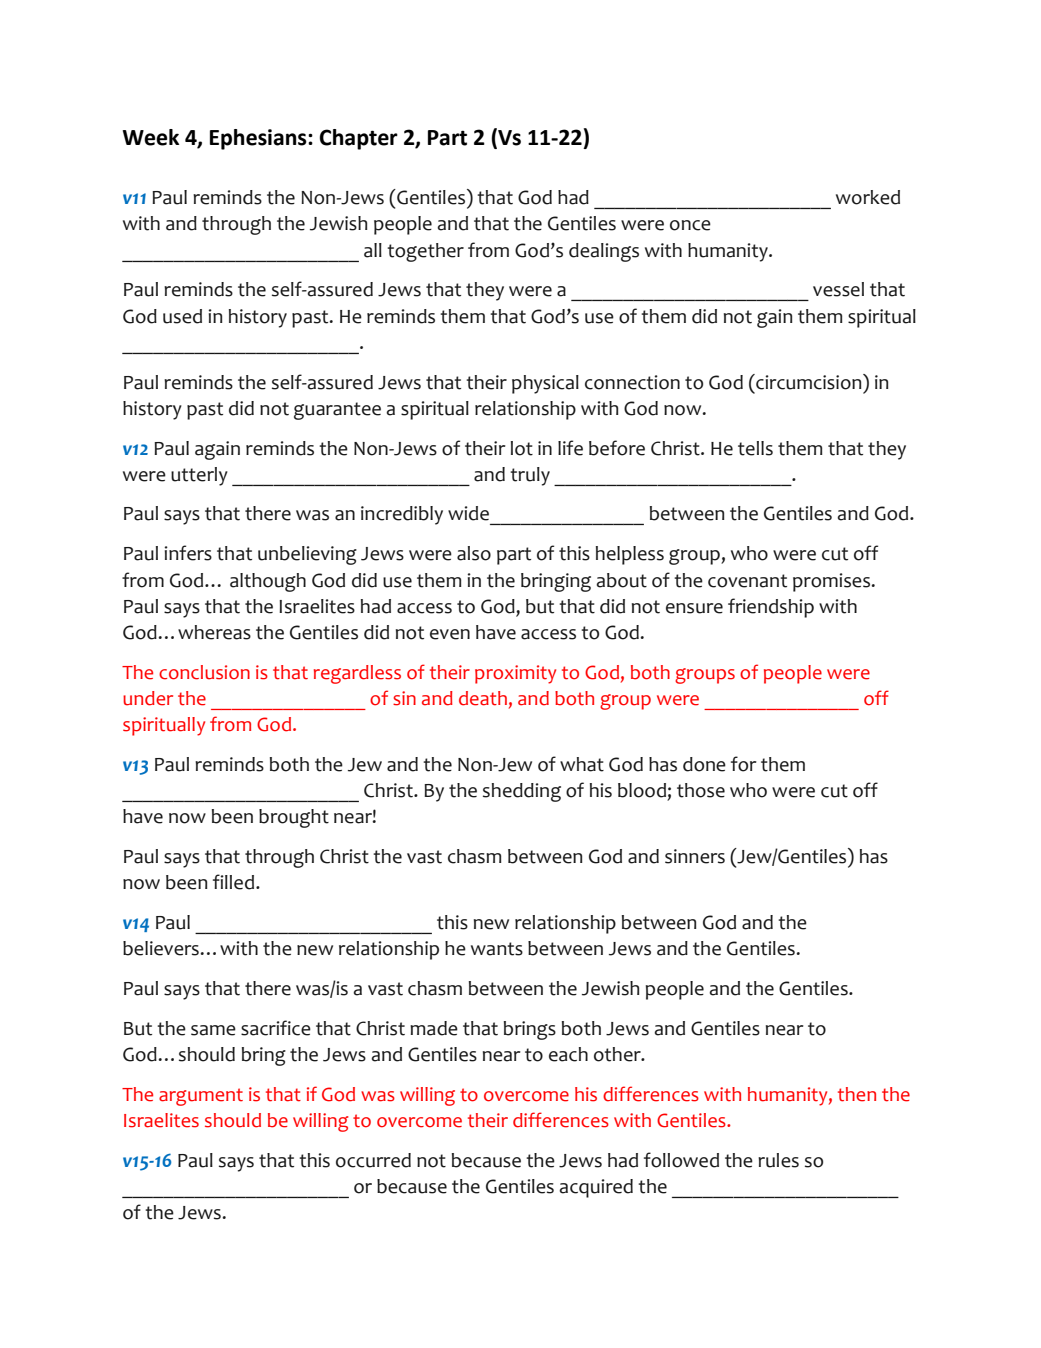  I want to click on utterly, so click(199, 476).
